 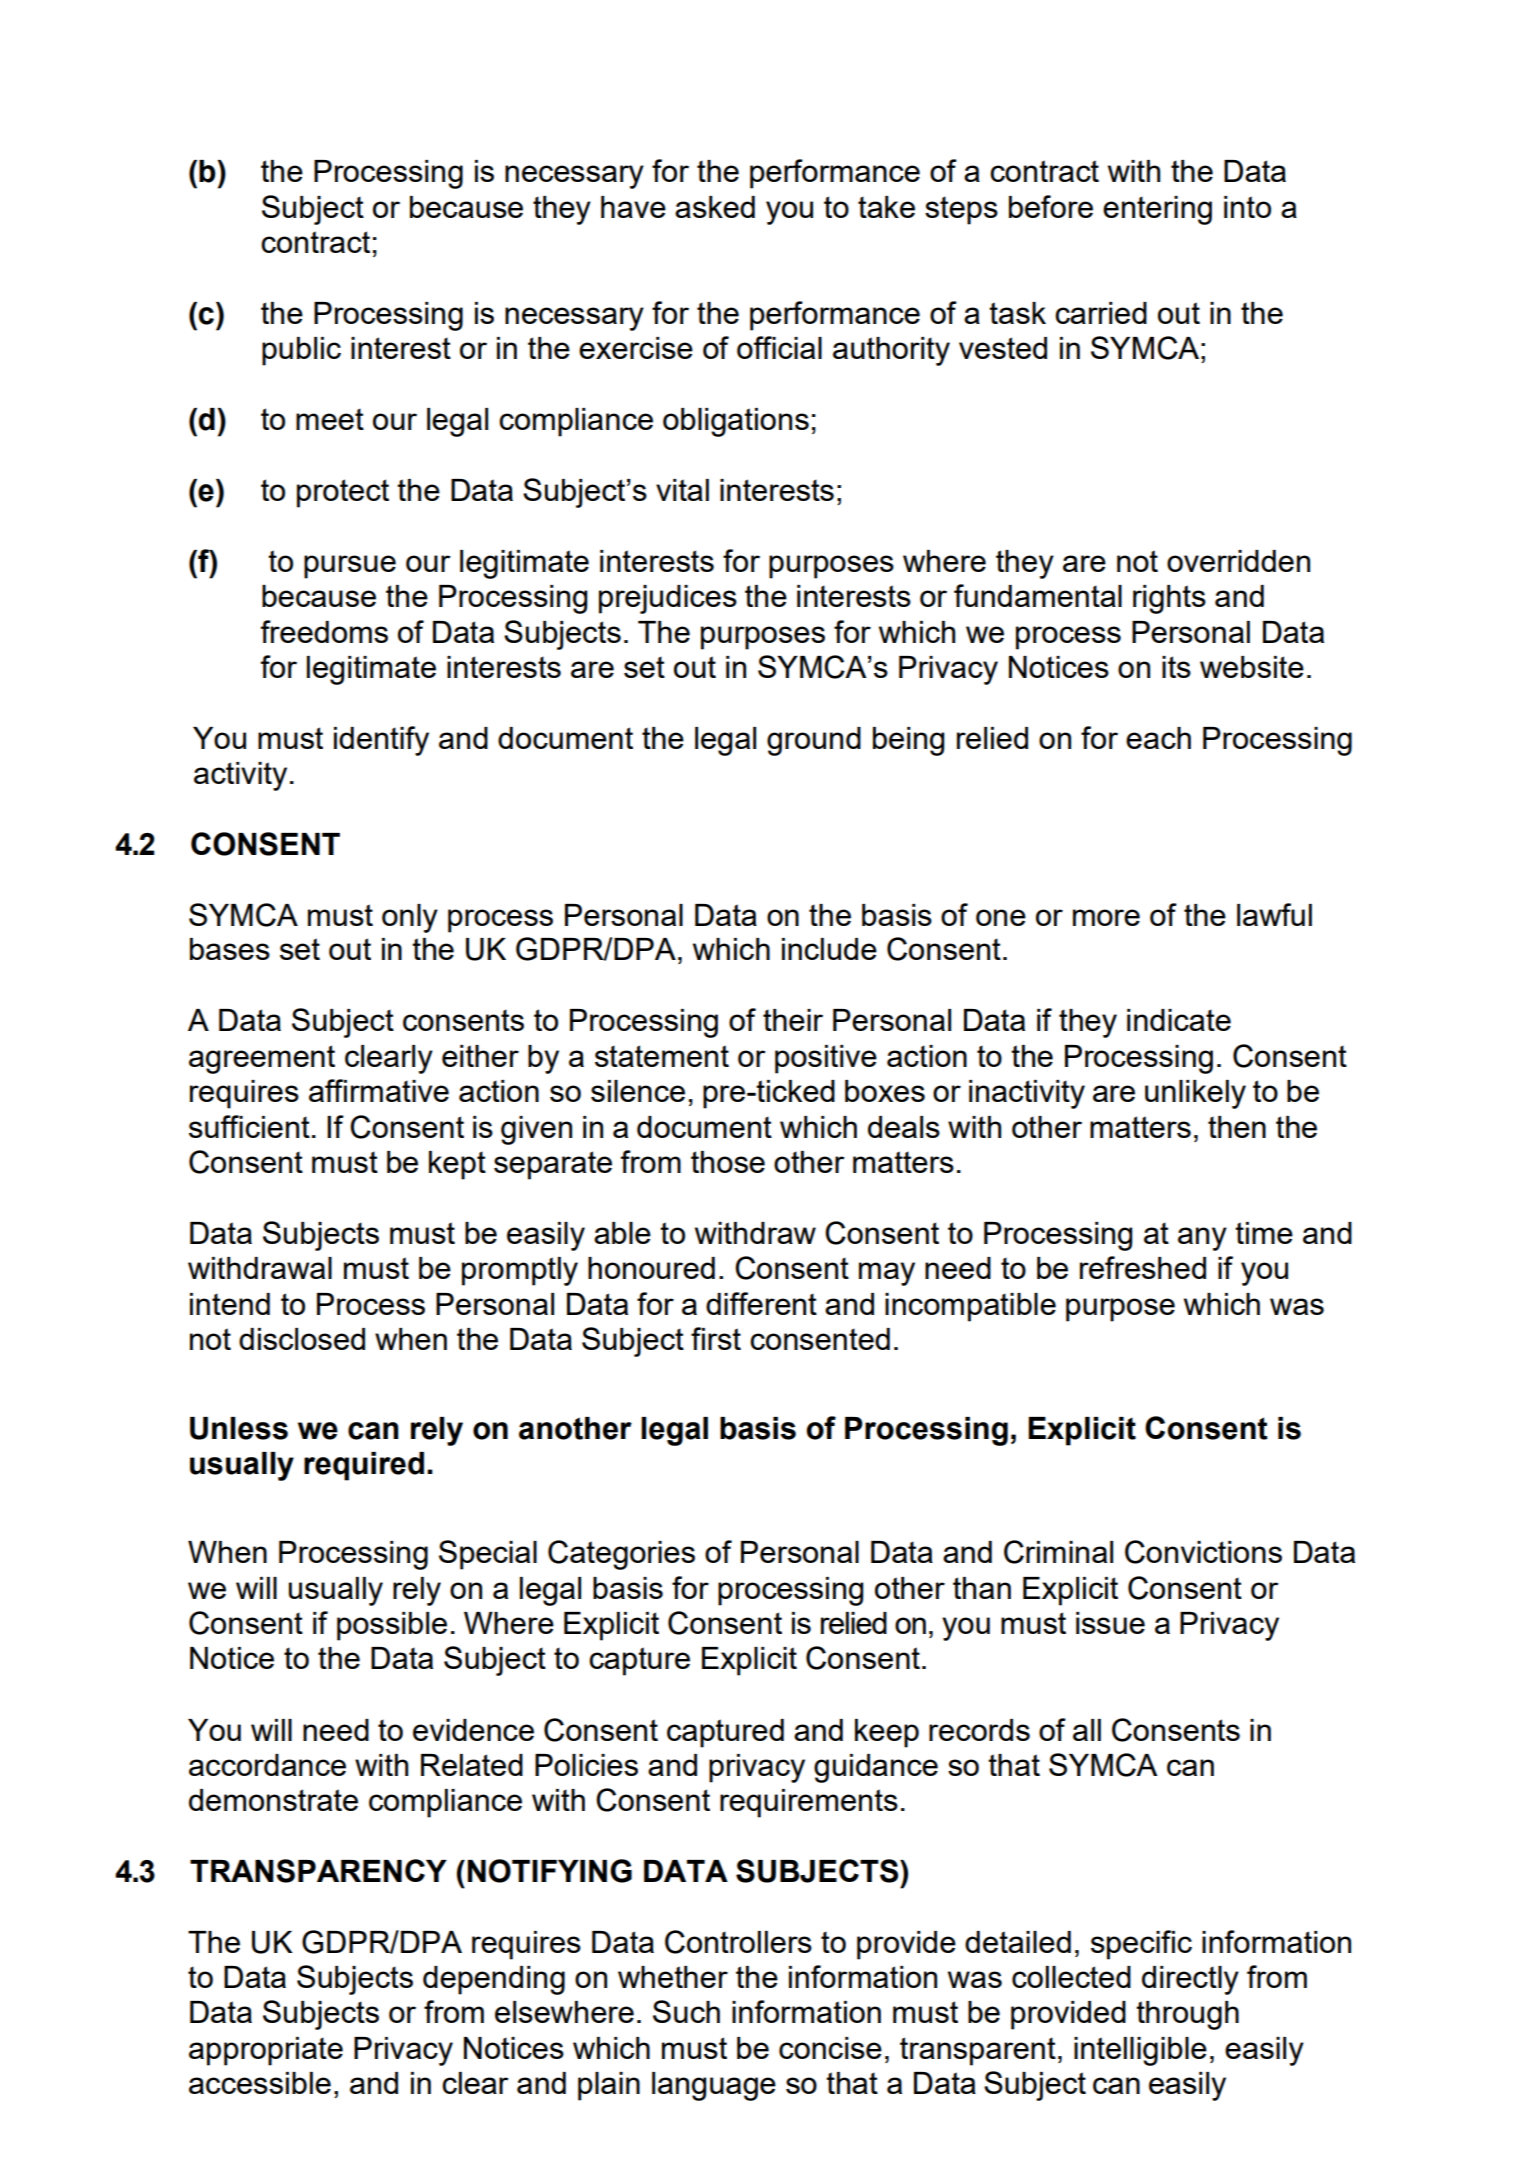 I want to click on first, so click(x=716, y=1338).
